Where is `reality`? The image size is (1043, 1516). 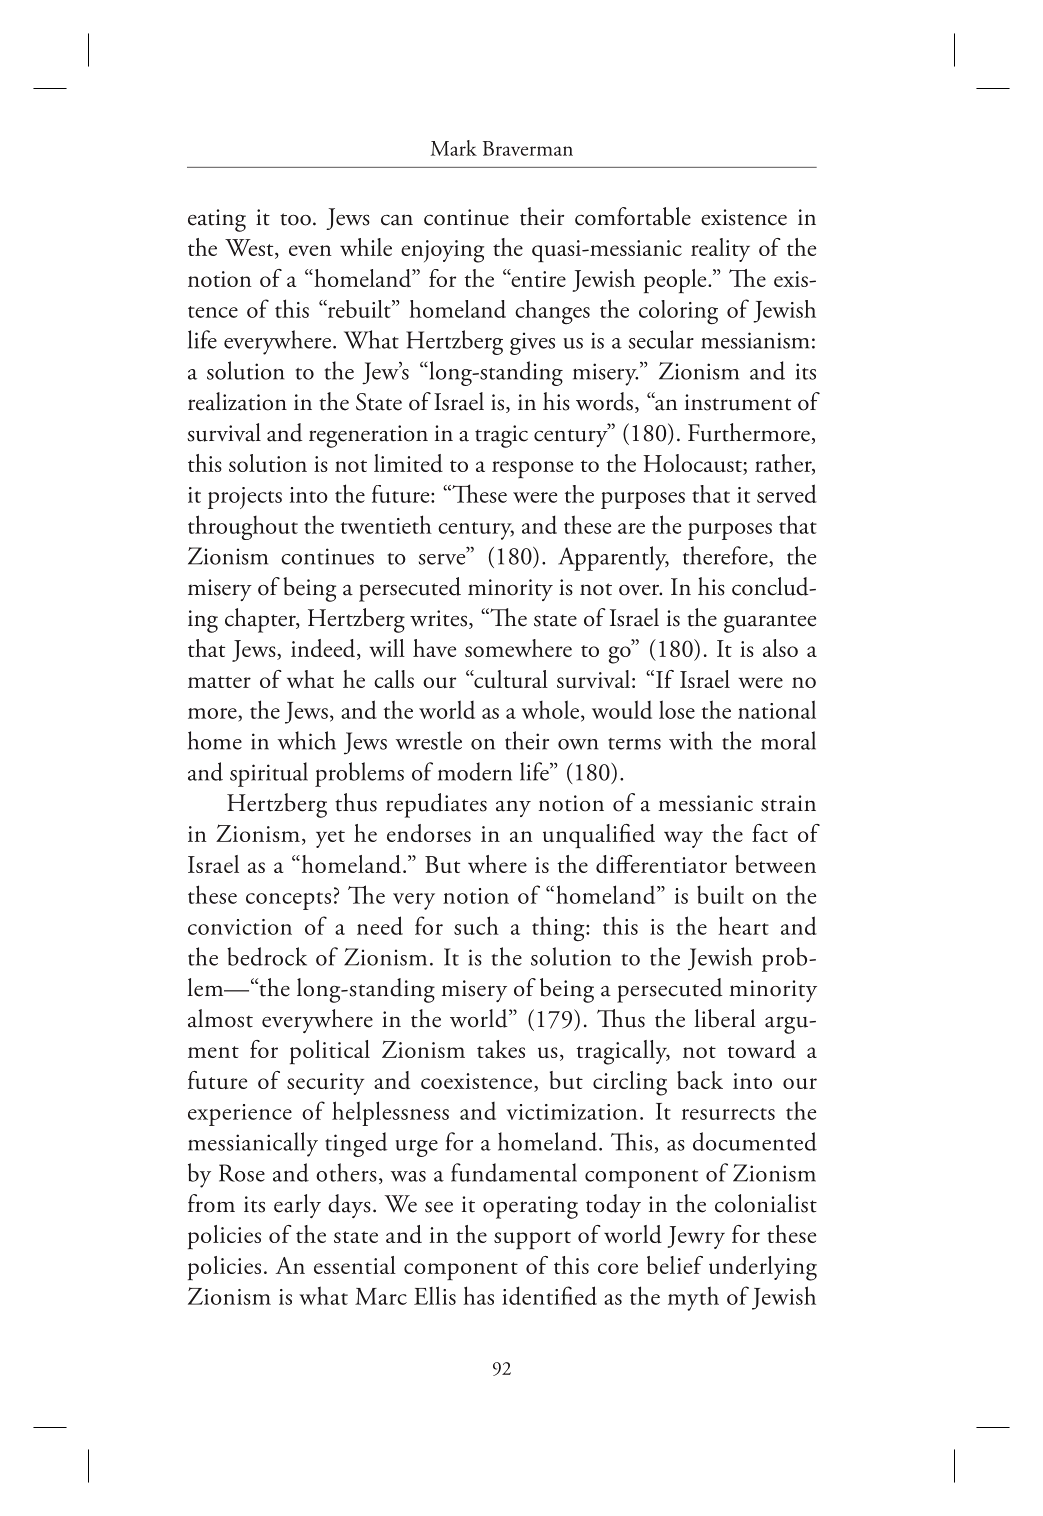 reality is located at coordinates (720, 250).
